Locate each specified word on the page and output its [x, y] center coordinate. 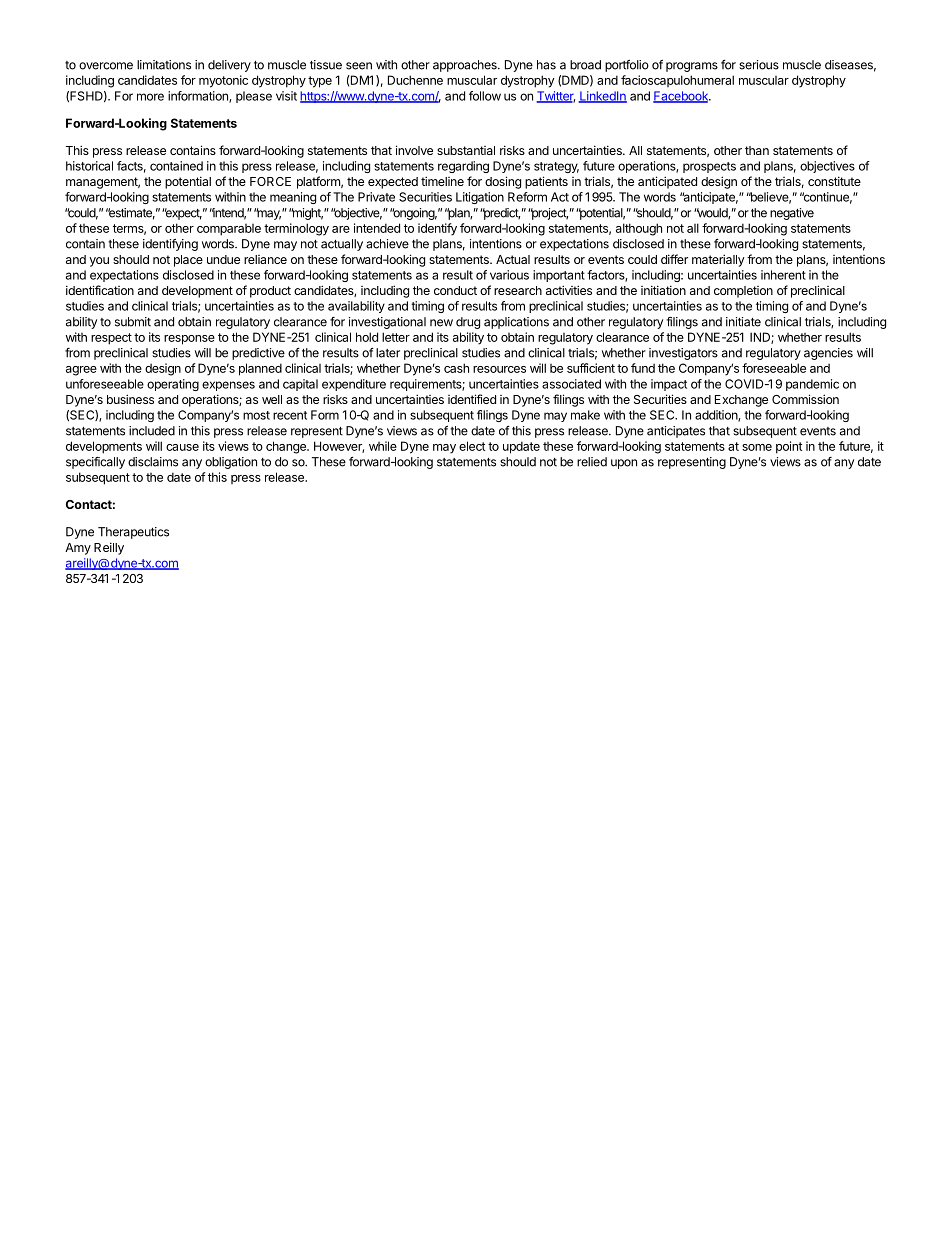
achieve [387, 244]
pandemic [812, 385]
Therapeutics [133, 533]
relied [592, 462]
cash [456, 368]
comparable [229, 230]
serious [759, 65]
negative [792, 214]
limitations [164, 65]
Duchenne [415, 80]
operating [173, 385]
